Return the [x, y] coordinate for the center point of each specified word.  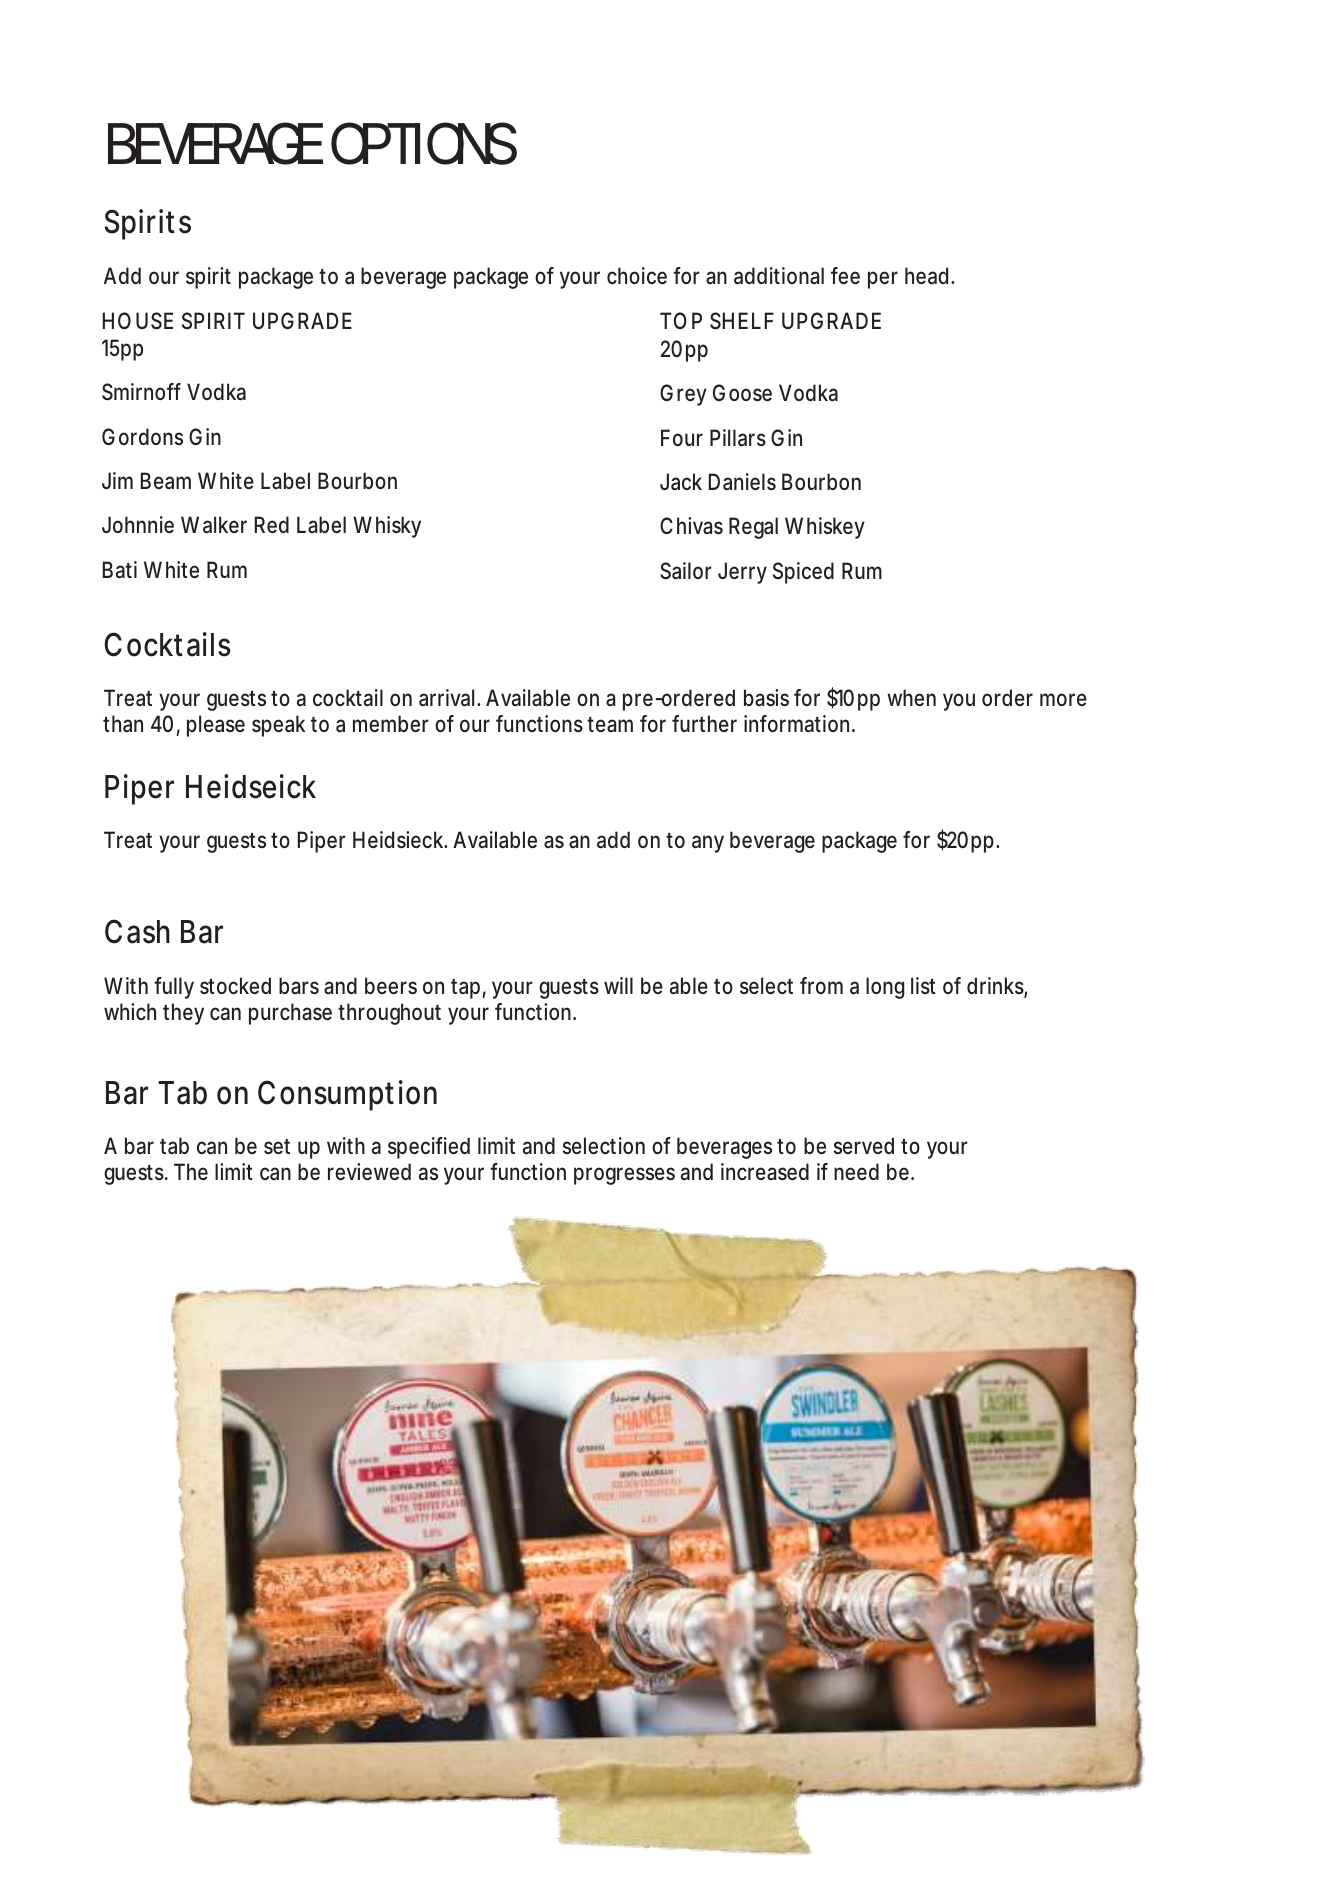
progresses [624, 1176]
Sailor [686, 571]
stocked [235, 985]
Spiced [803, 573]
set [277, 1146]
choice [637, 275]
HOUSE [138, 321]
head [926, 276]
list [923, 985]
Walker [214, 525]
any [708, 844]
